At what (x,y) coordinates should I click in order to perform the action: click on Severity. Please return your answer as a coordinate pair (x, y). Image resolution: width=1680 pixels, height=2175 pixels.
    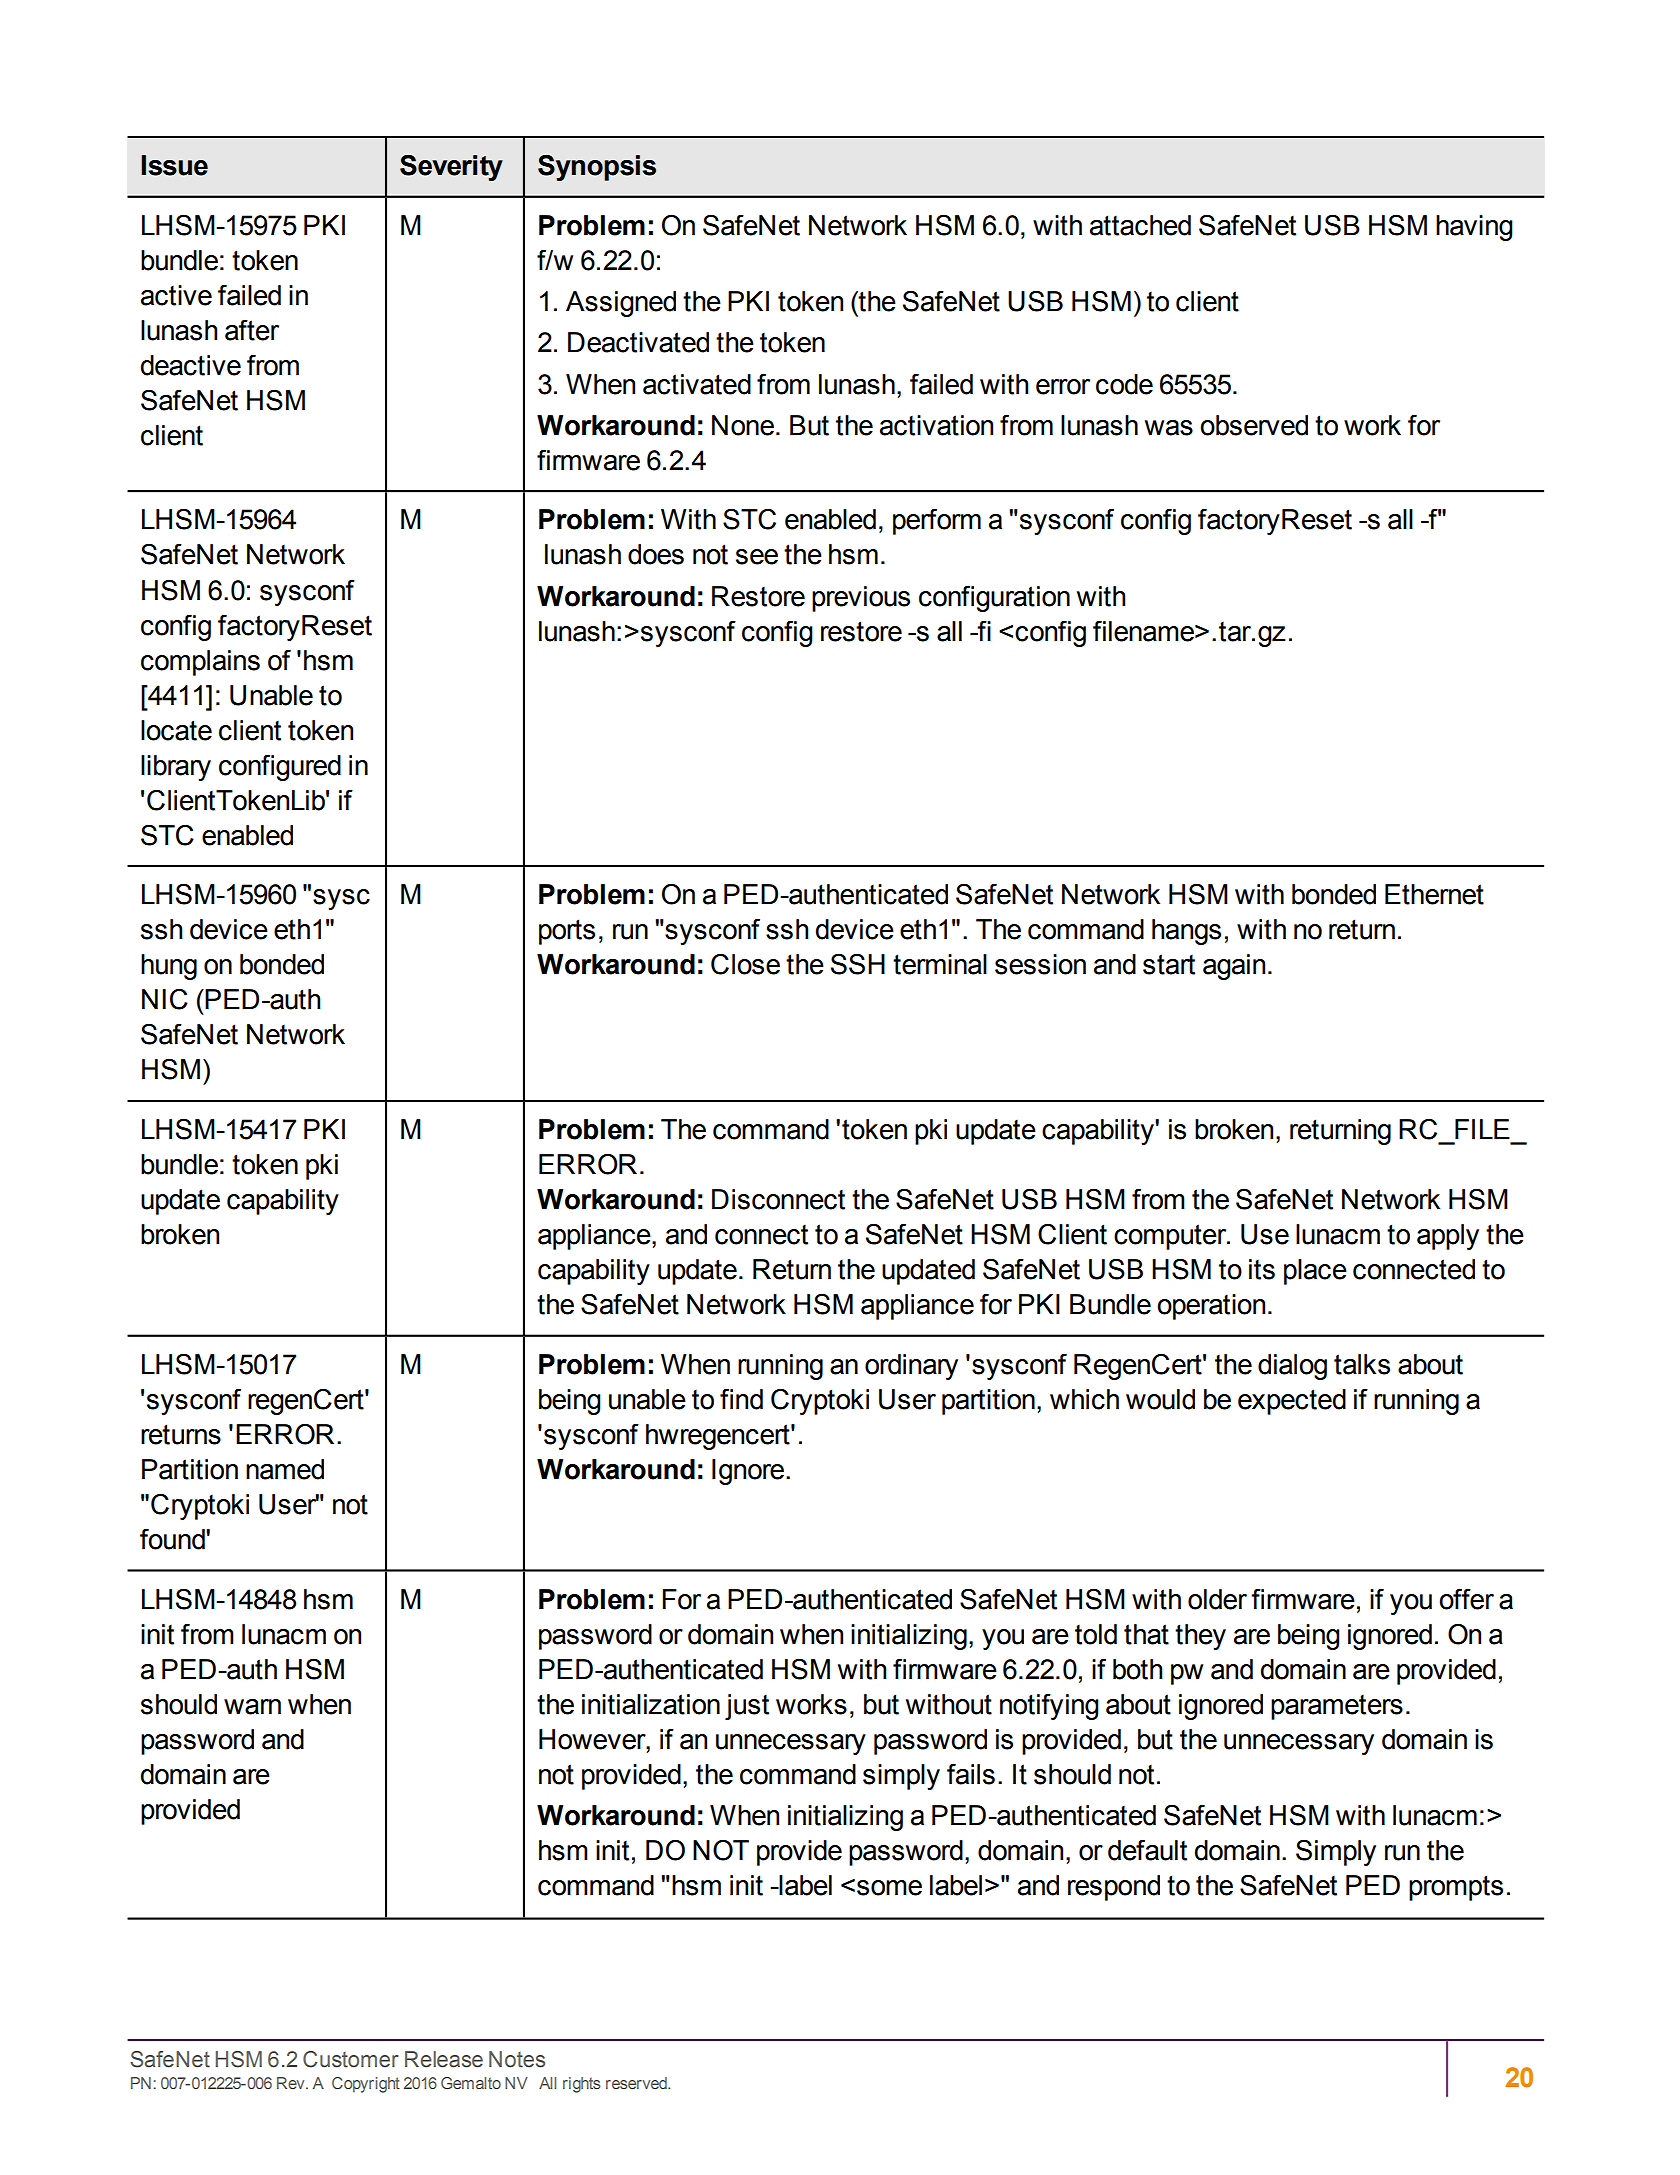
    Looking at the image, I should click on (451, 168).
